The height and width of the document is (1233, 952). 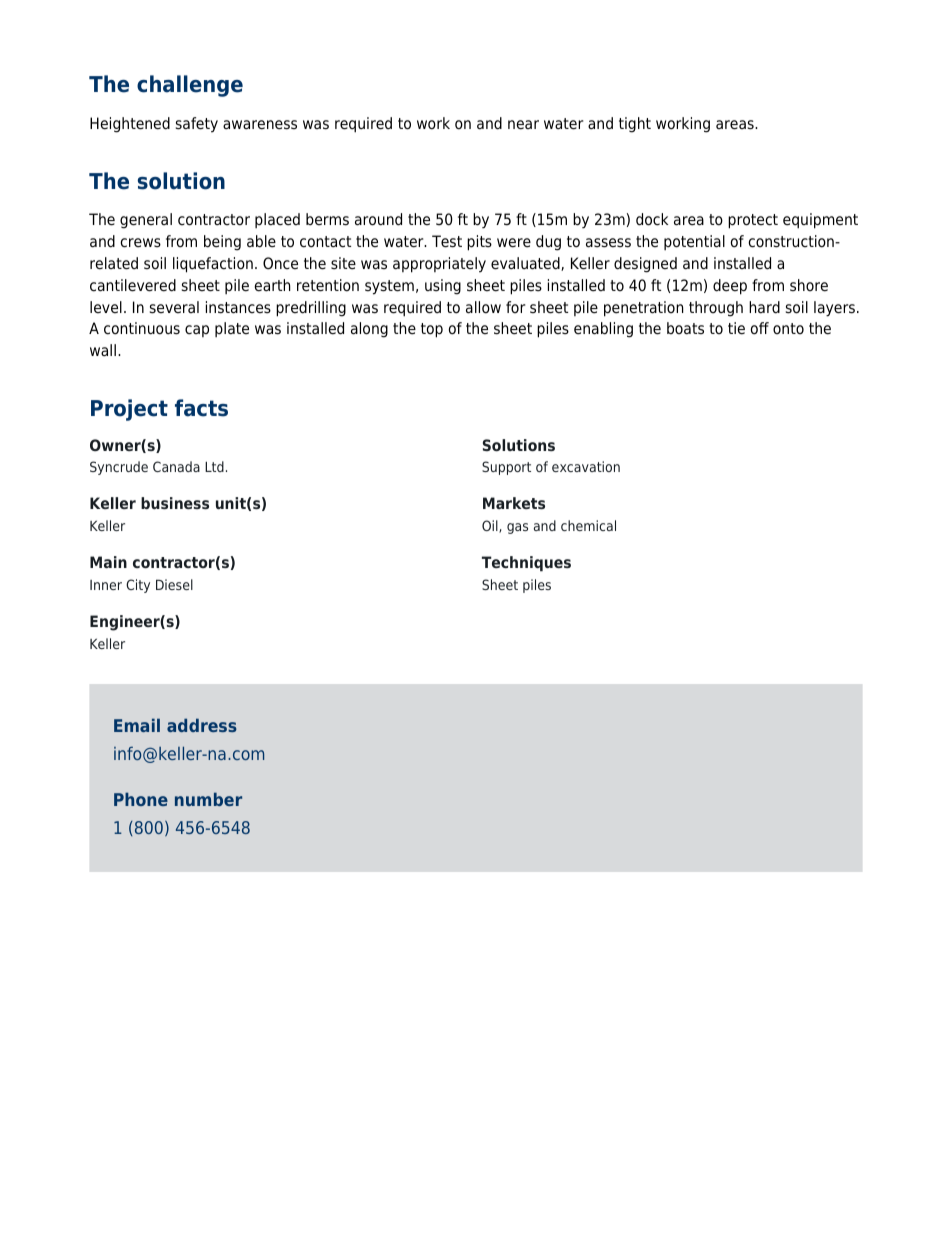 What do you see at coordinates (176, 466) in the document?
I see `Canada` at bounding box center [176, 466].
